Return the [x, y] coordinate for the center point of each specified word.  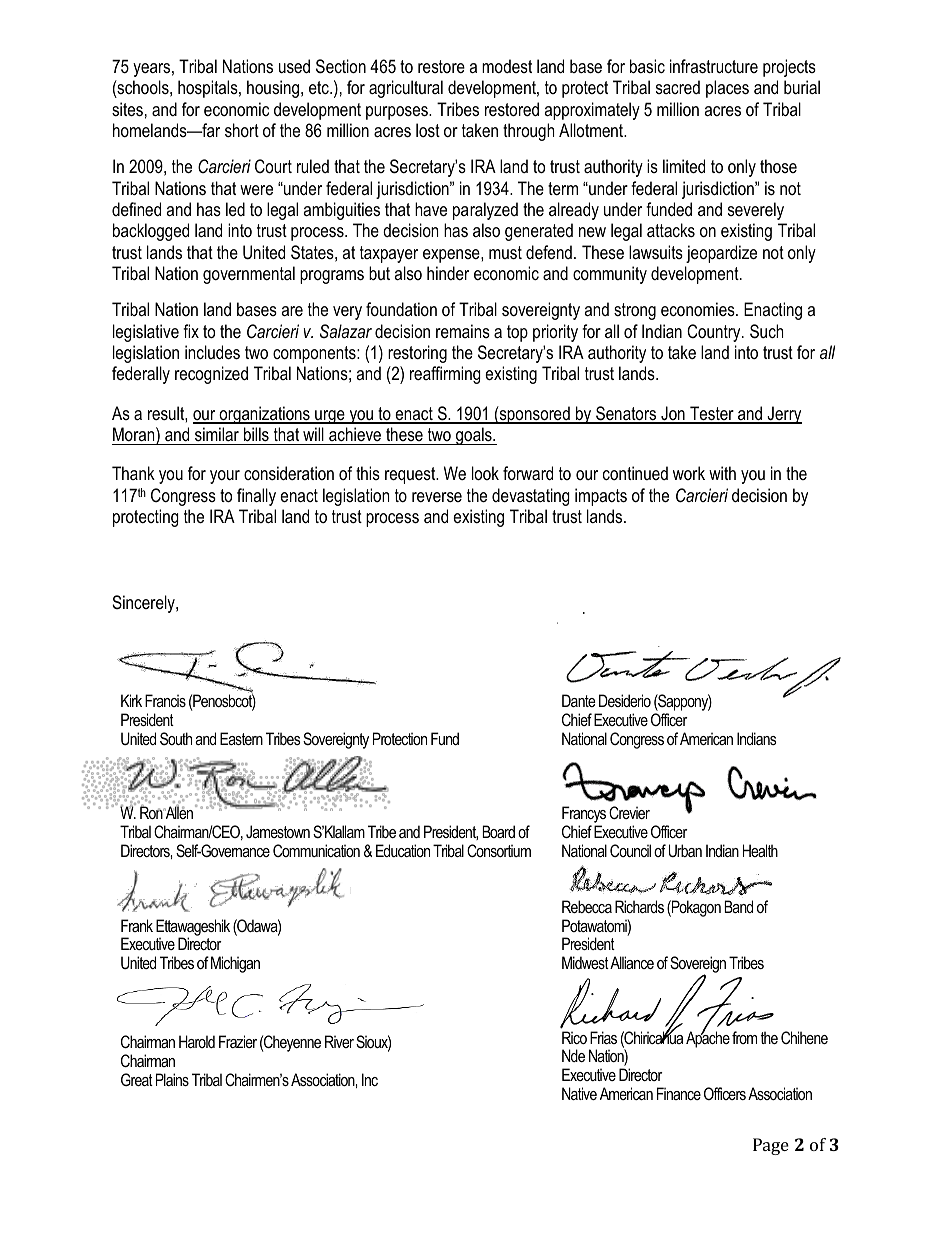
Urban [685, 850]
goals [474, 436]
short [242, 130]
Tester [712, 414]
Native [579, 1093]
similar [217, 434]
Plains [172, 1079]
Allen [178, 812]
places [727, 89]
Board [498, 831]
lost [428, 130]
